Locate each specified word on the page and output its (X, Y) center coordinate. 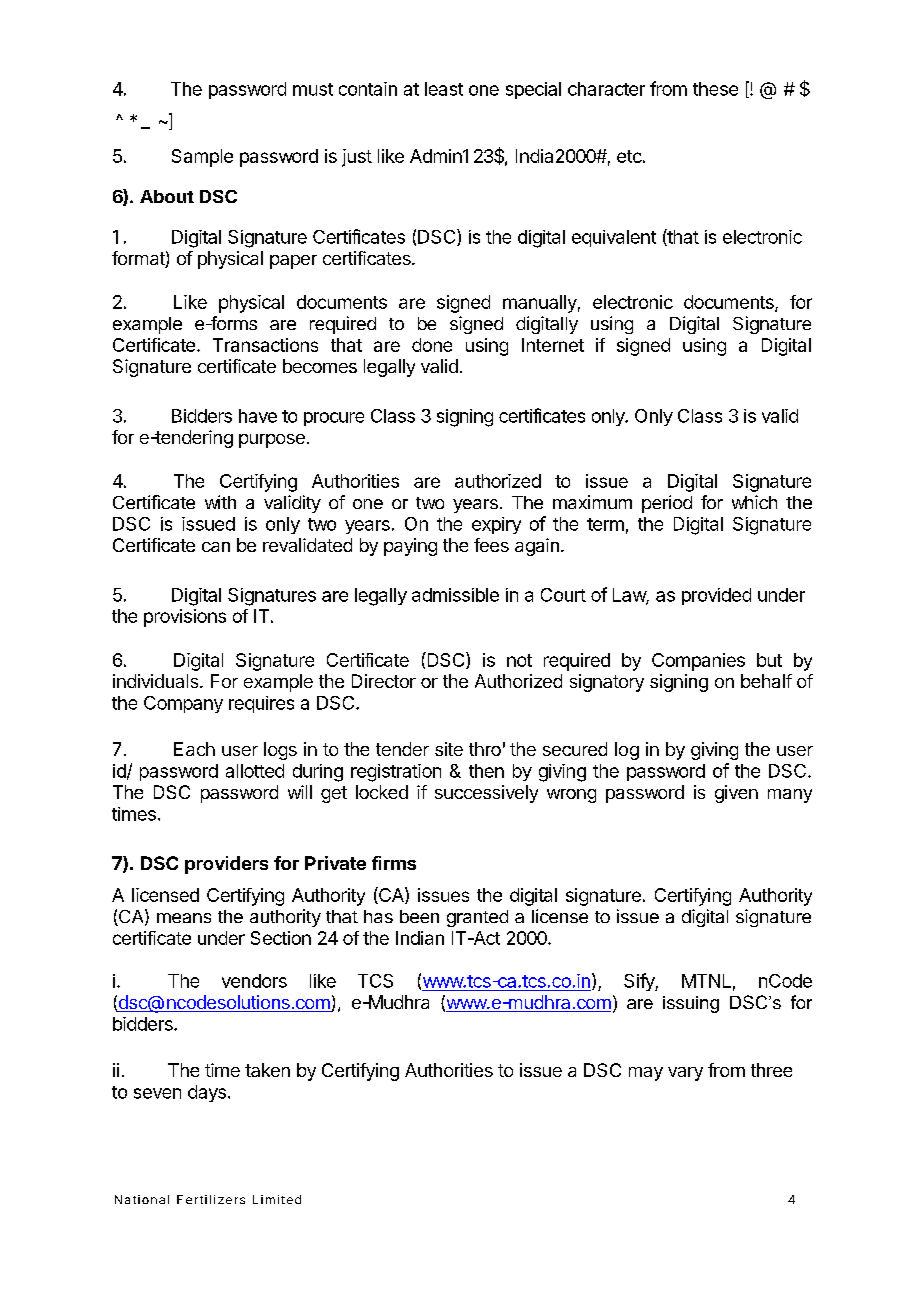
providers (226, 865)
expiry (496, 525)
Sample (202, 158)
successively (486, 794)
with (220, 502)
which (754, 502)
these (715, 89)
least (444, 89)
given (736, 794)
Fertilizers (211, 1199)
